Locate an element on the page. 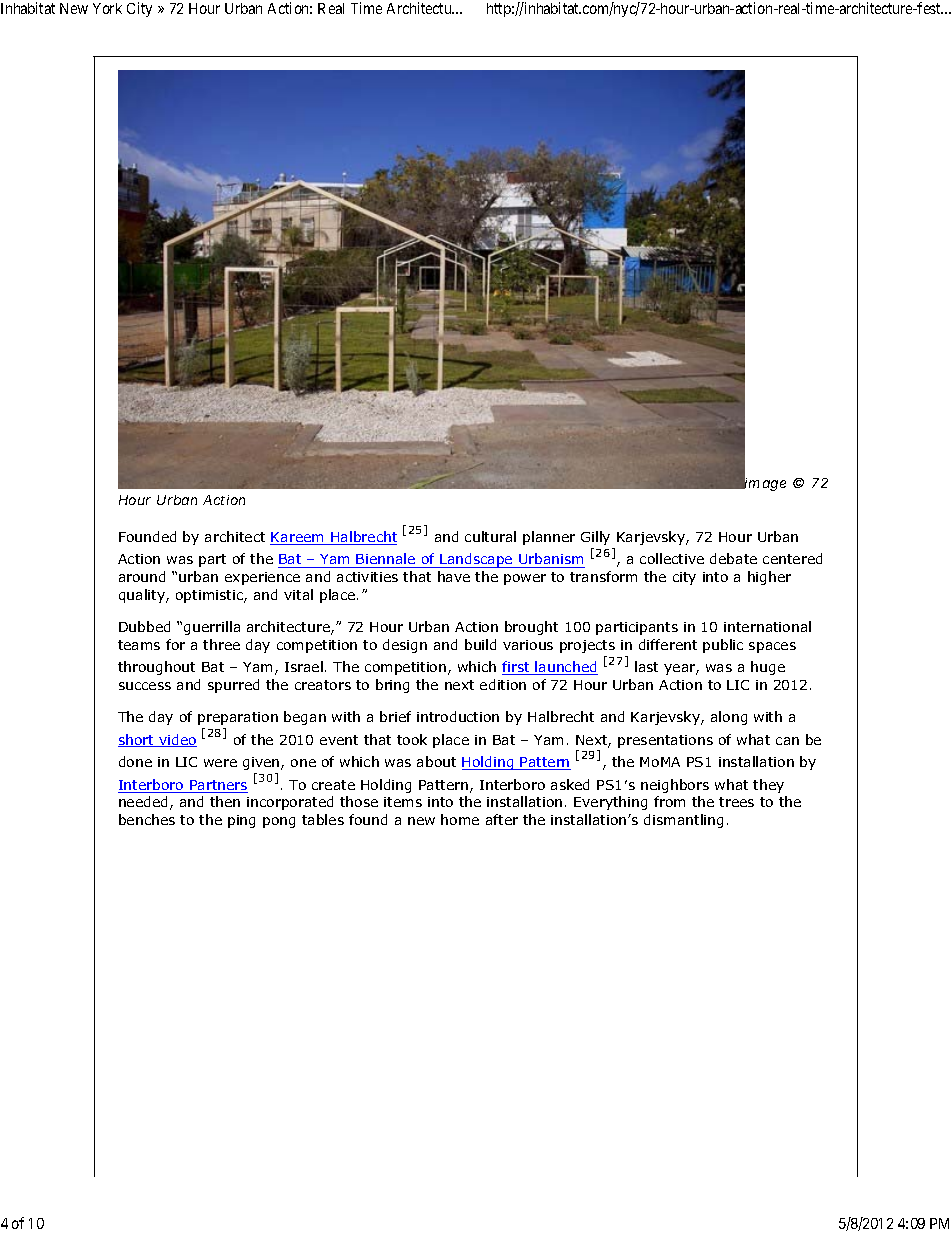  planner is located at coordinates (549, 538).
